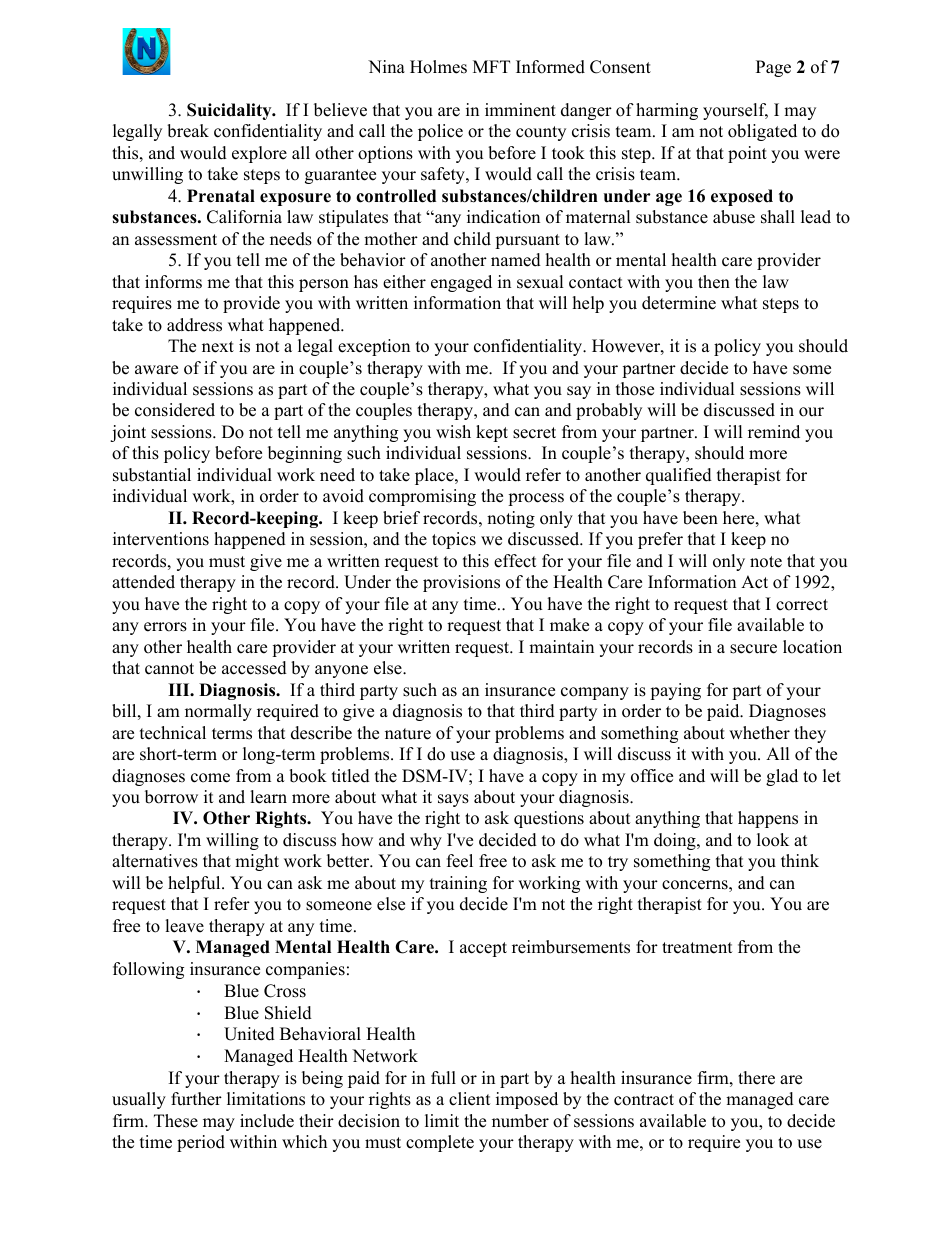  What do you see at coordinates (762, 132) in the image?
I see `obligated` at bounding box center [762, 132].
